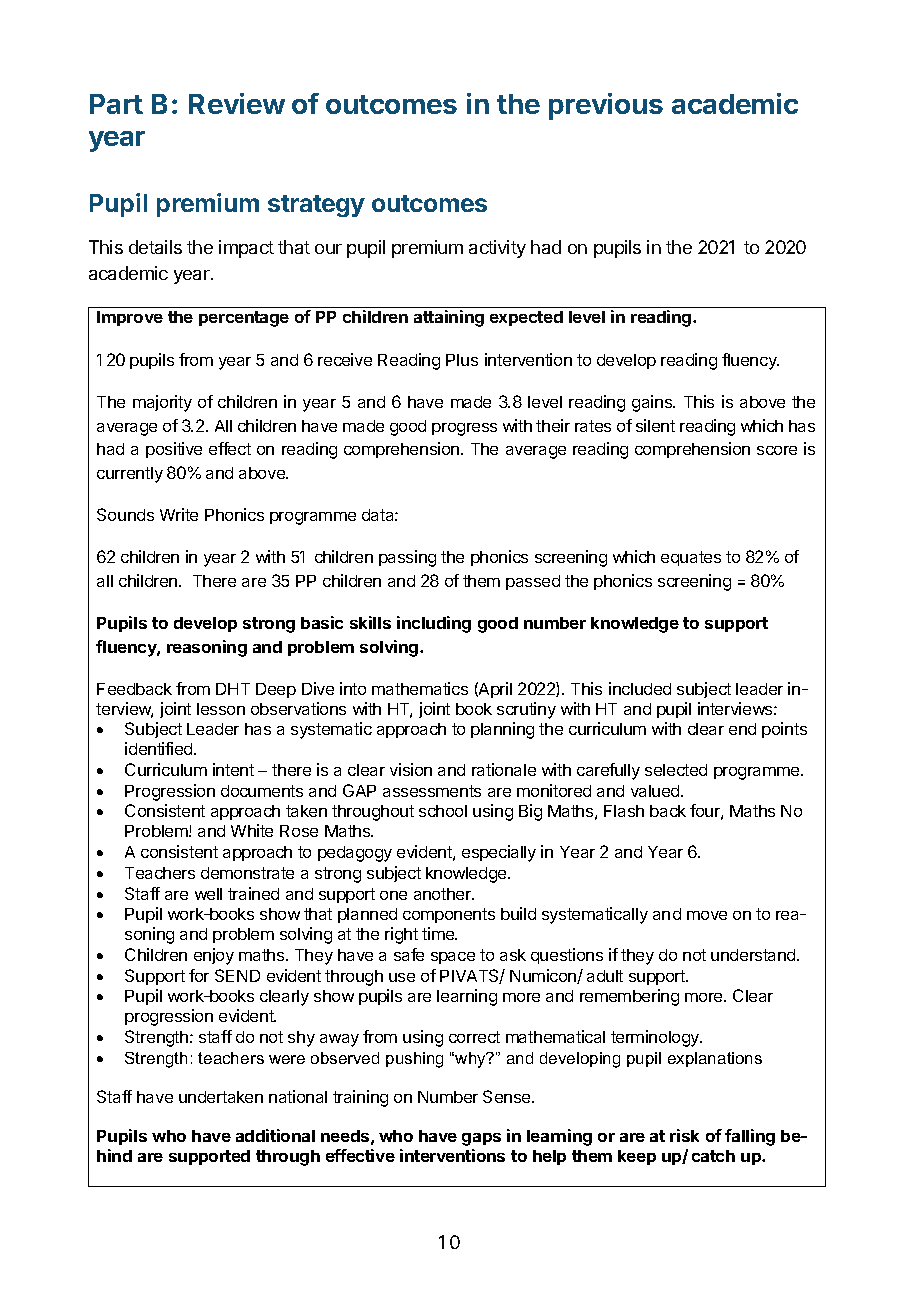 This screenshot has height=1308, width=924. I want to click on intent, so click(233, 769).
